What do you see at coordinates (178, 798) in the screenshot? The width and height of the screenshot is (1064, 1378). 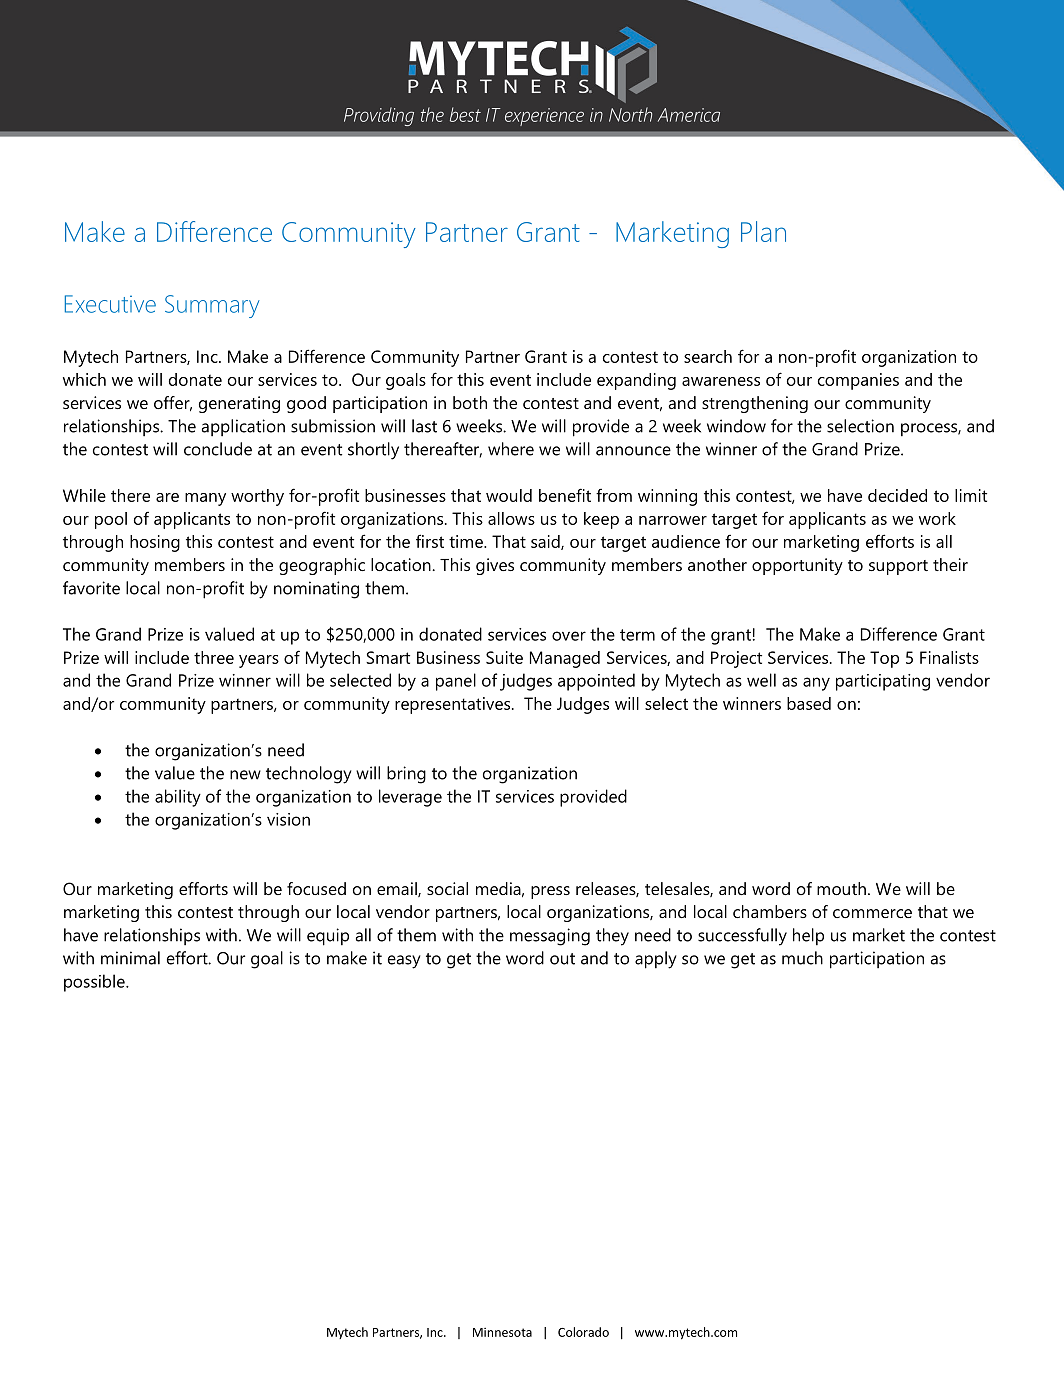 I see `ability` at bounding box center [178, 798].
